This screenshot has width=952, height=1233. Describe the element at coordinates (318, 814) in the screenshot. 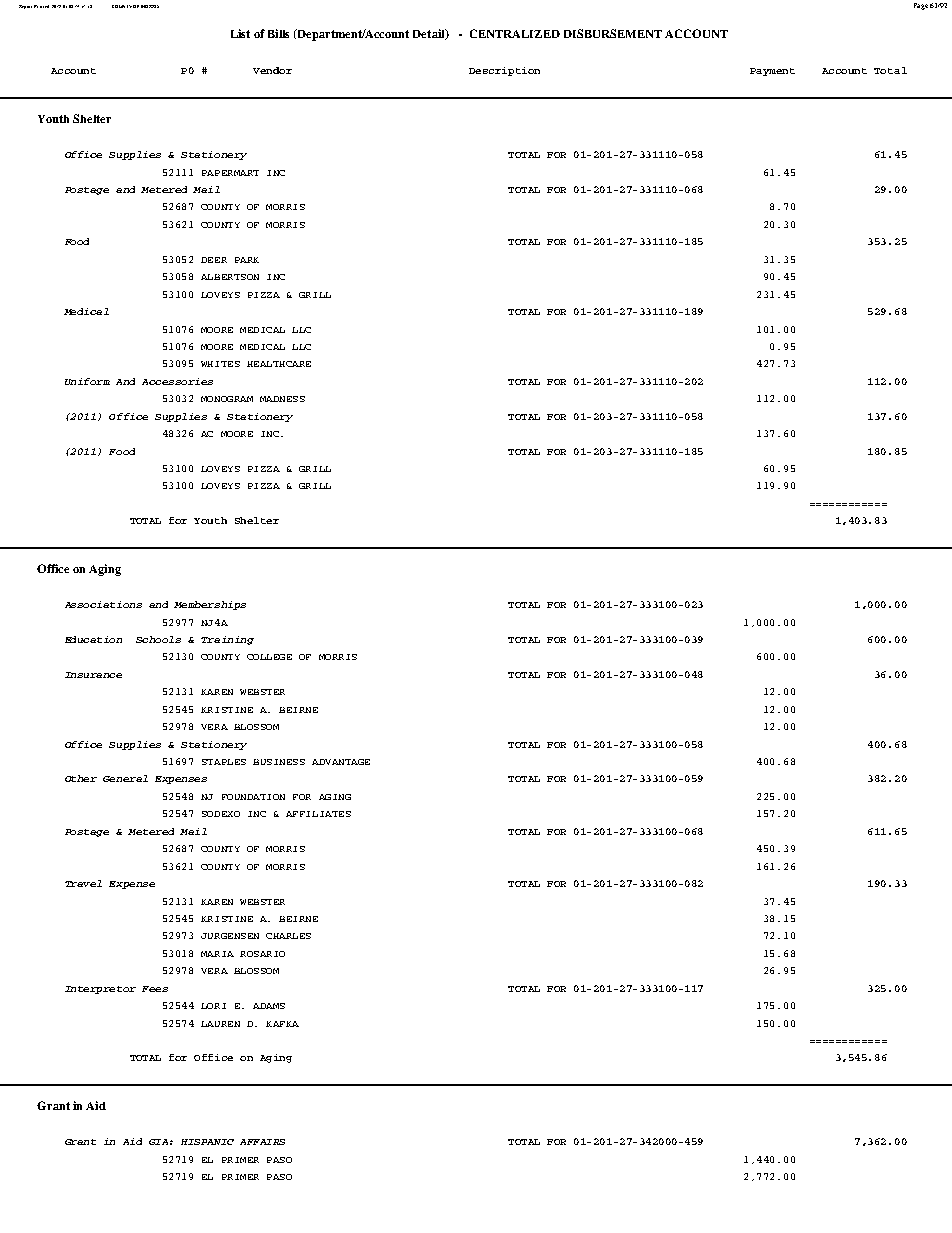

I see `AFFILIATES` at that location.
